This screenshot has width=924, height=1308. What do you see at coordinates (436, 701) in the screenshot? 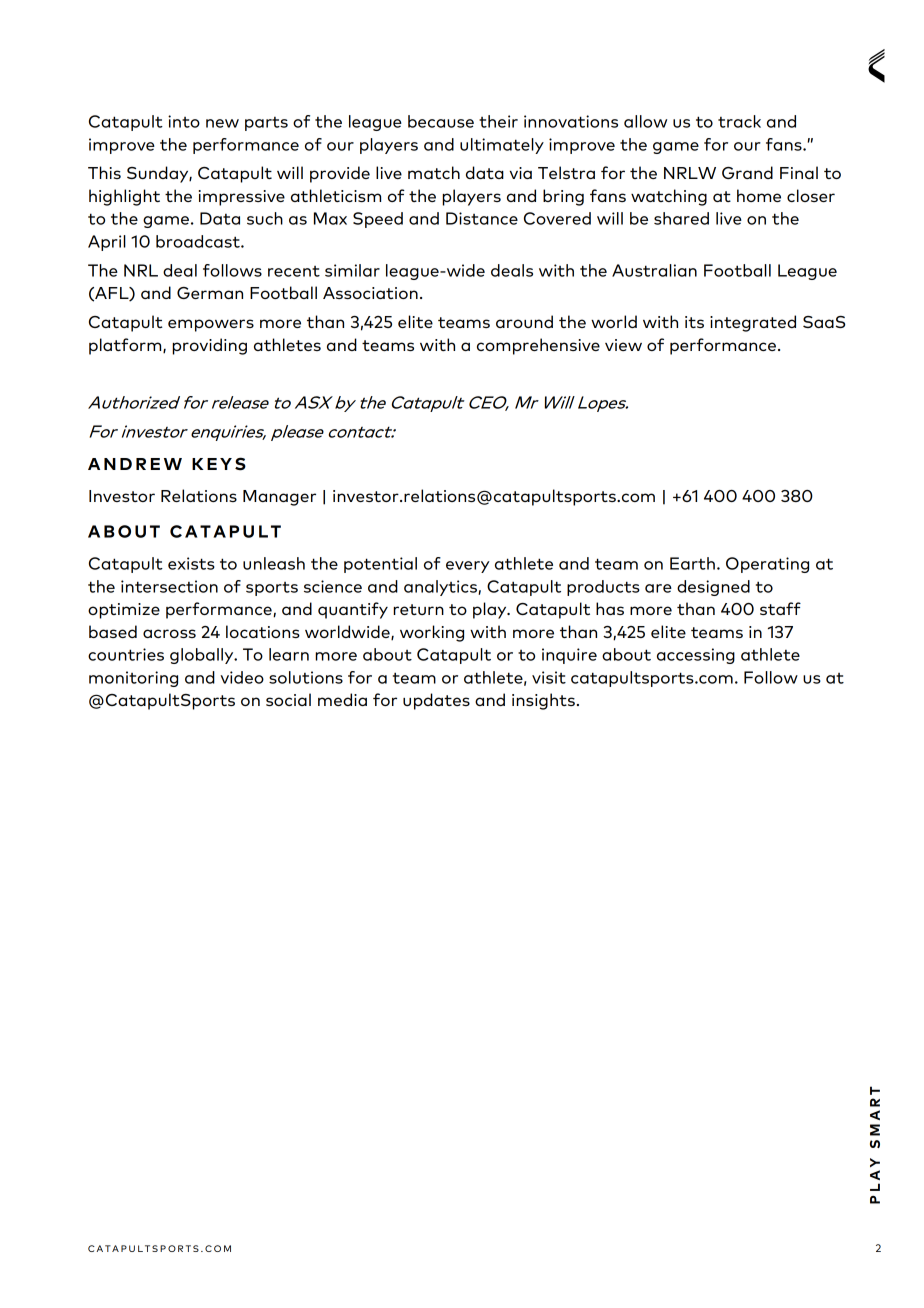
I see `updates` at bounding box center [436, 701].
